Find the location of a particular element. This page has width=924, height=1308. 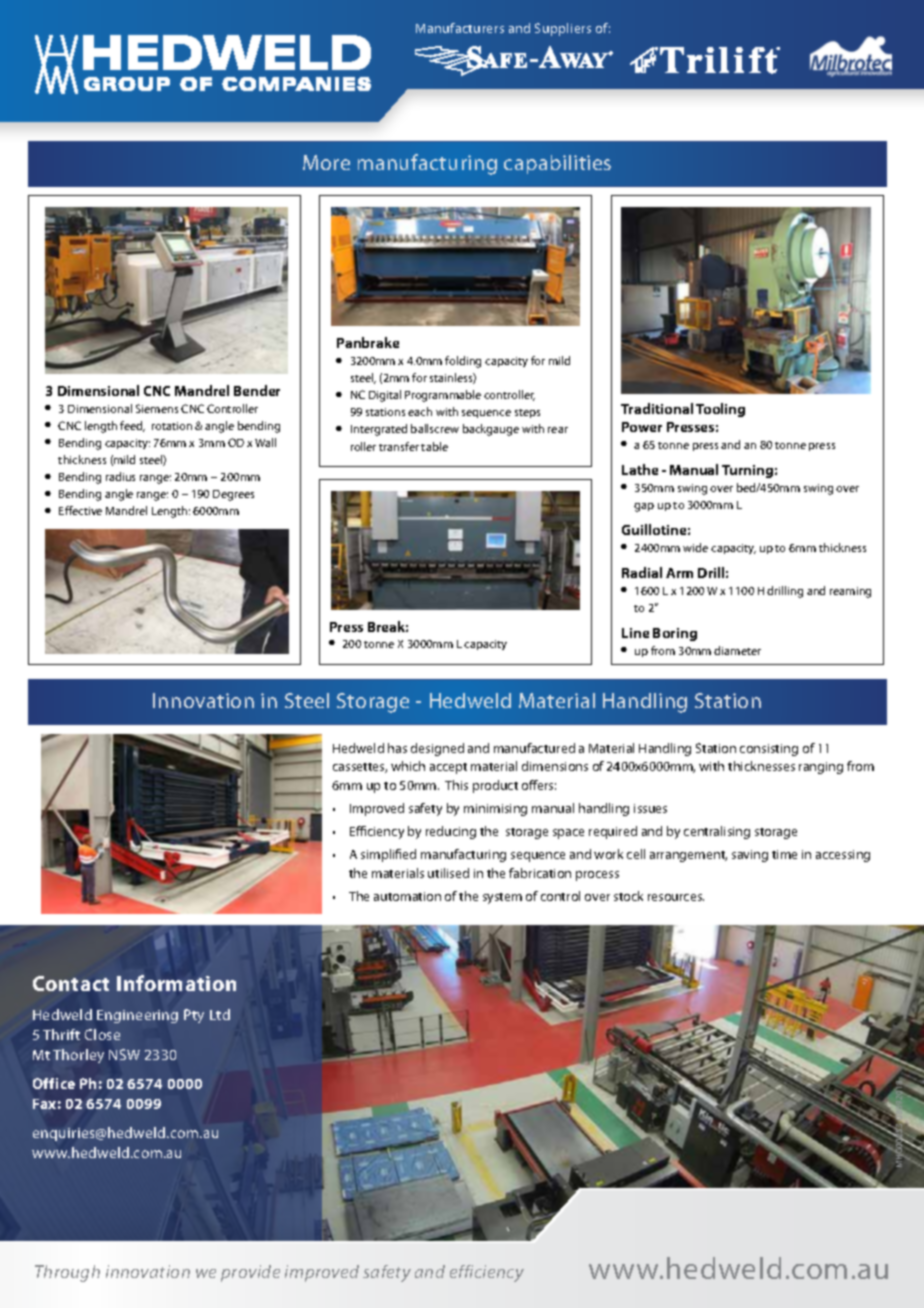

Through is located at coordinates (67, 1273).
